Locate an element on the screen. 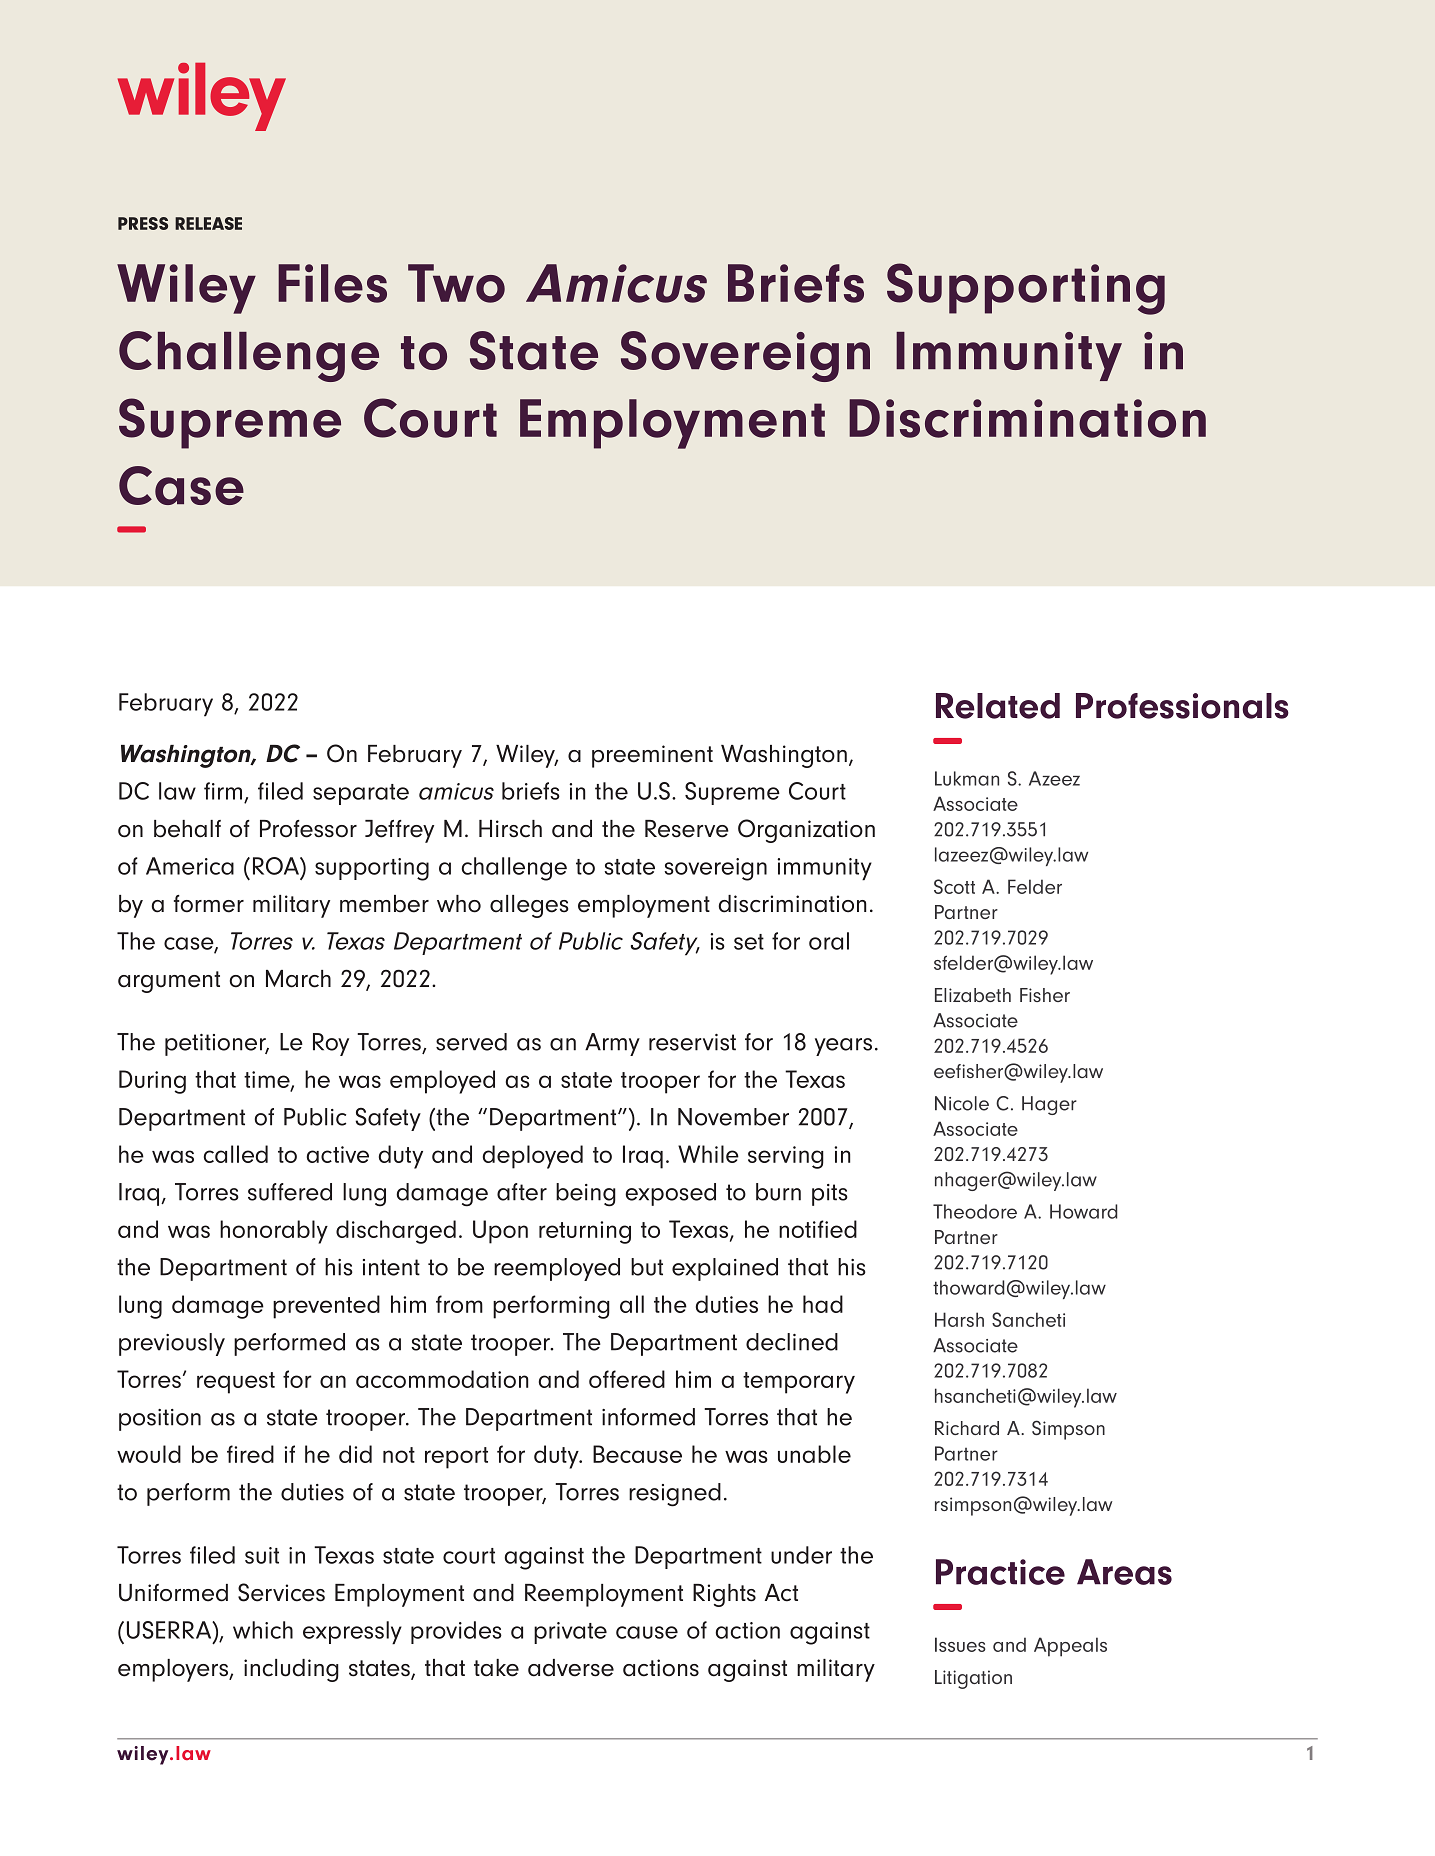 Image resolution: width=1435 pixels, height=1856 pixels. Two is located at coordinates (456, 283).
